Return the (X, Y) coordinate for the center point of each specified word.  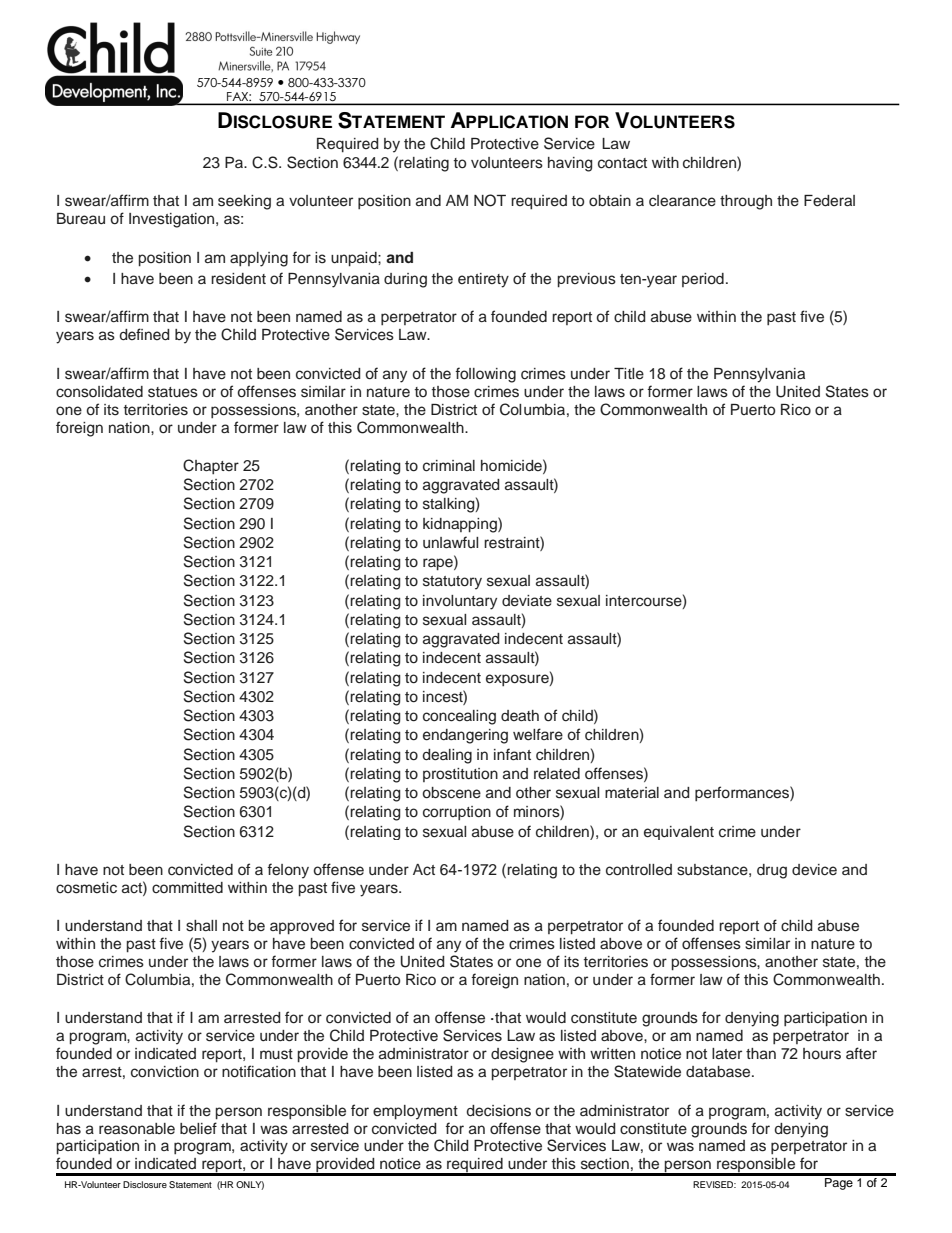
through (746, 202)
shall (201, 926)
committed (187, 888)
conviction (165, 1072)
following (485, 375)
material (632, 793)
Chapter (211, 466)
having (570, 164)
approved (302, 927)
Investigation (171, 220)
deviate (527, 601)
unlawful (450, 542)
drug (772, 871)
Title (629, 374)
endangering (465, 736)
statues (173, 392)
